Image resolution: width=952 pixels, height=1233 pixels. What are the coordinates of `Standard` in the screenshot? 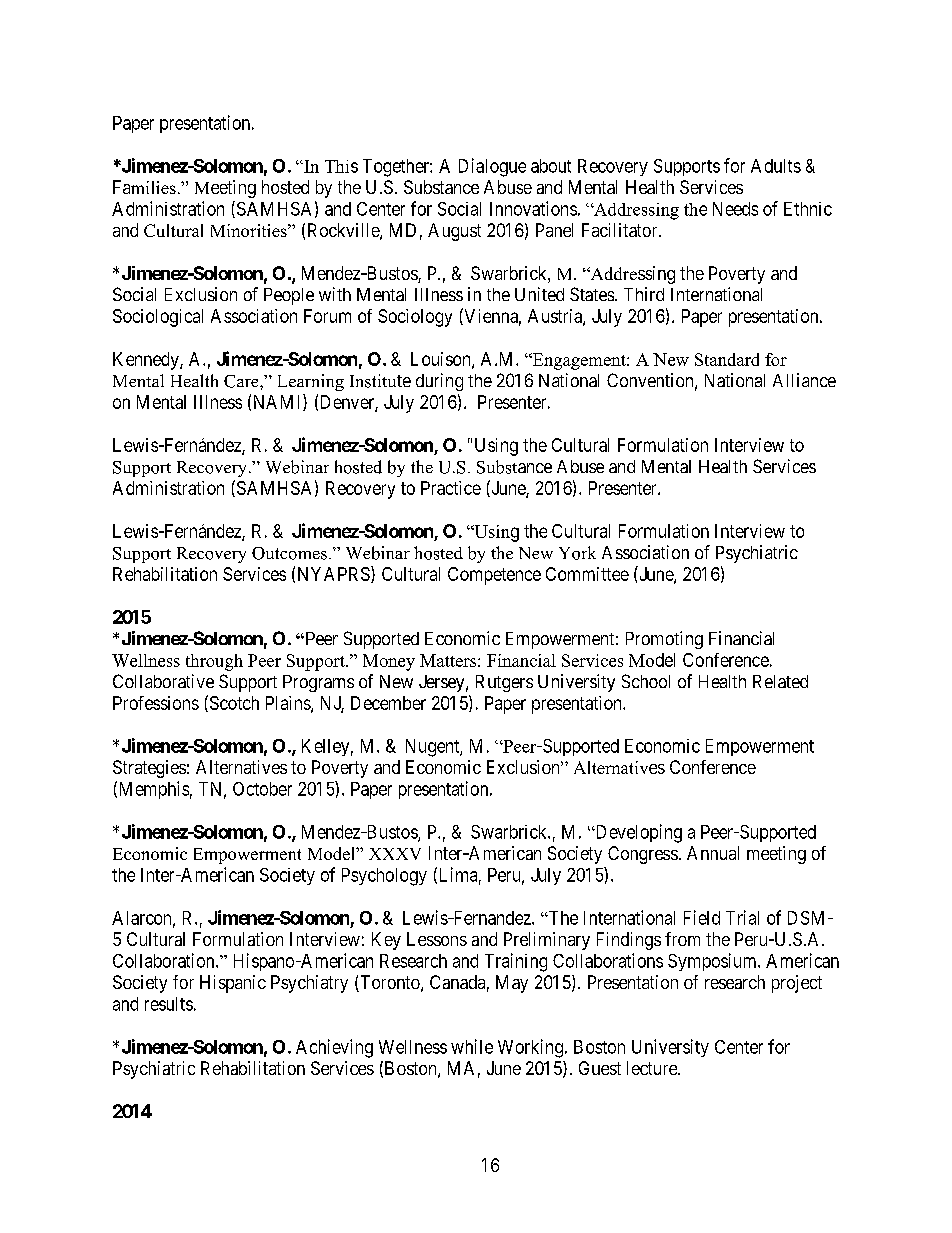 It's located at (727, 359).
